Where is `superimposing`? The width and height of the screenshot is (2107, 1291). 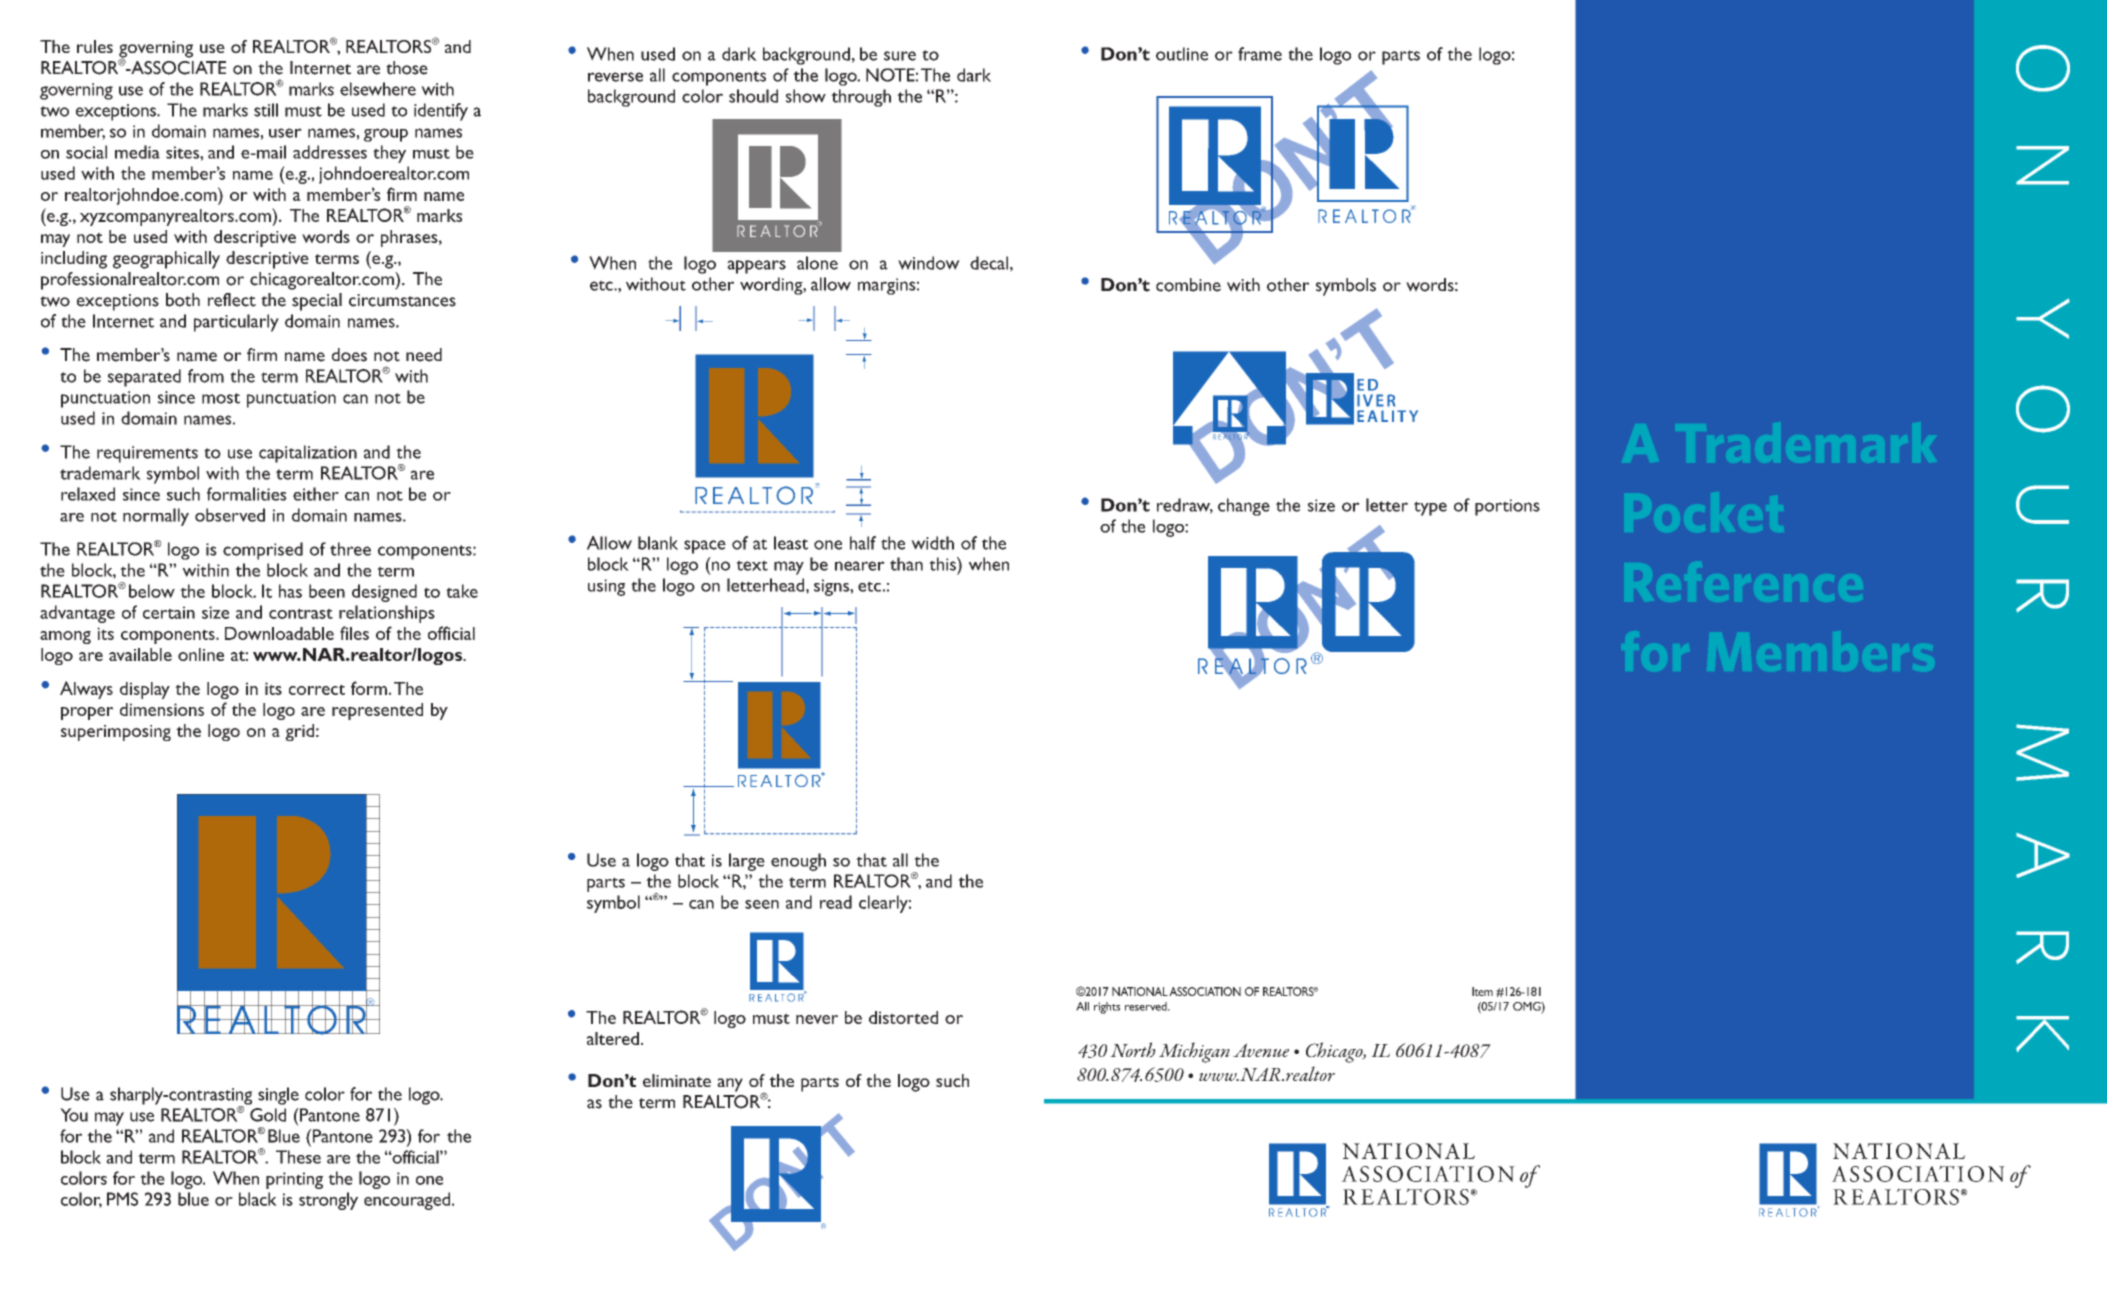 superimposing is located at coordinates (116, 733).
